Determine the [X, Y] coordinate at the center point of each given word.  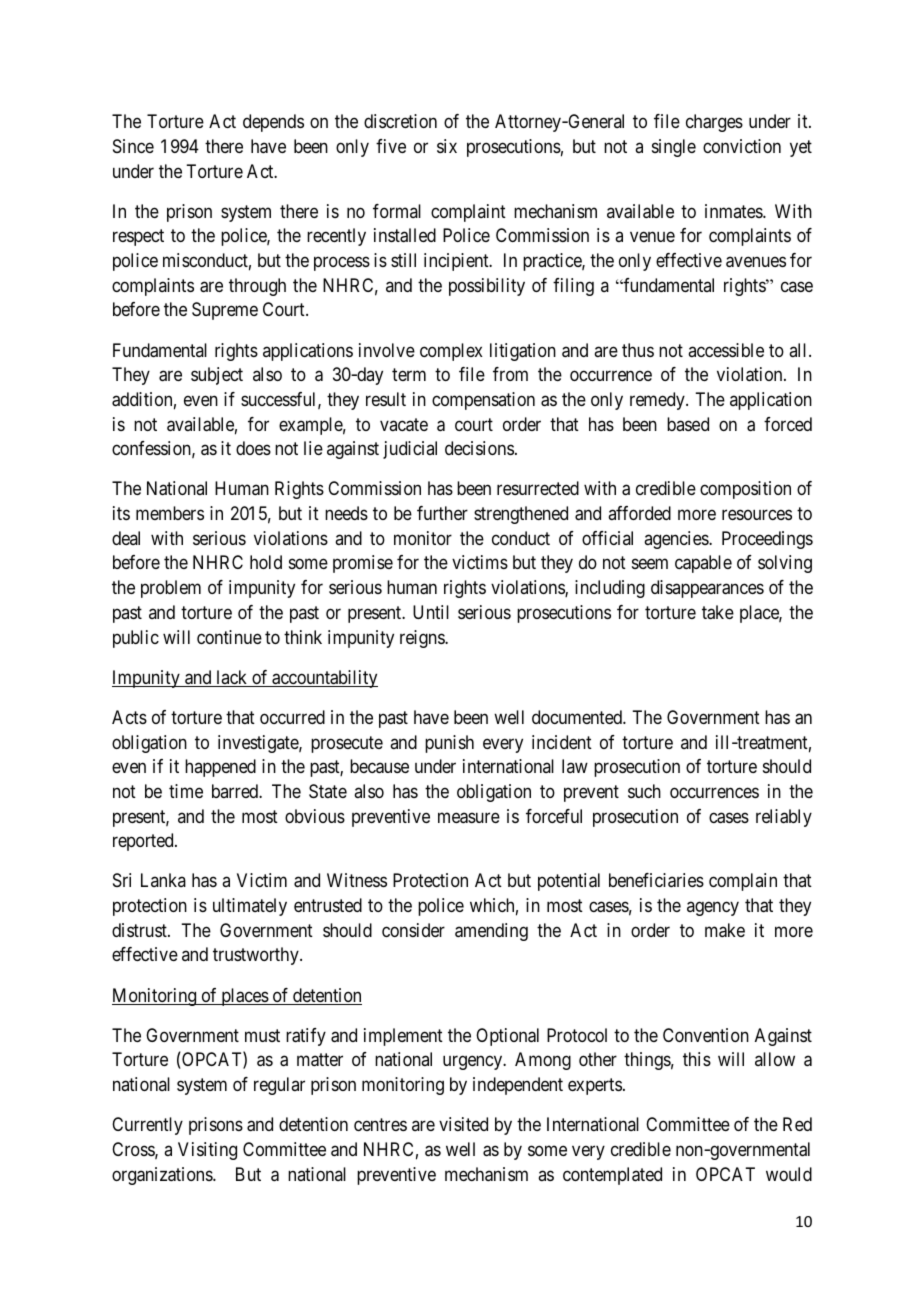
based [688, 424]
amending [491, 932]
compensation [483, 401]
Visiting [207, 1151]
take [718, 612]
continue [229, 637]
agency [713, 909]
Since [133, 146]
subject [217, 376]
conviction [742, 146]
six [447, 146]
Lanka [163, 880]
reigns [423, 639]
